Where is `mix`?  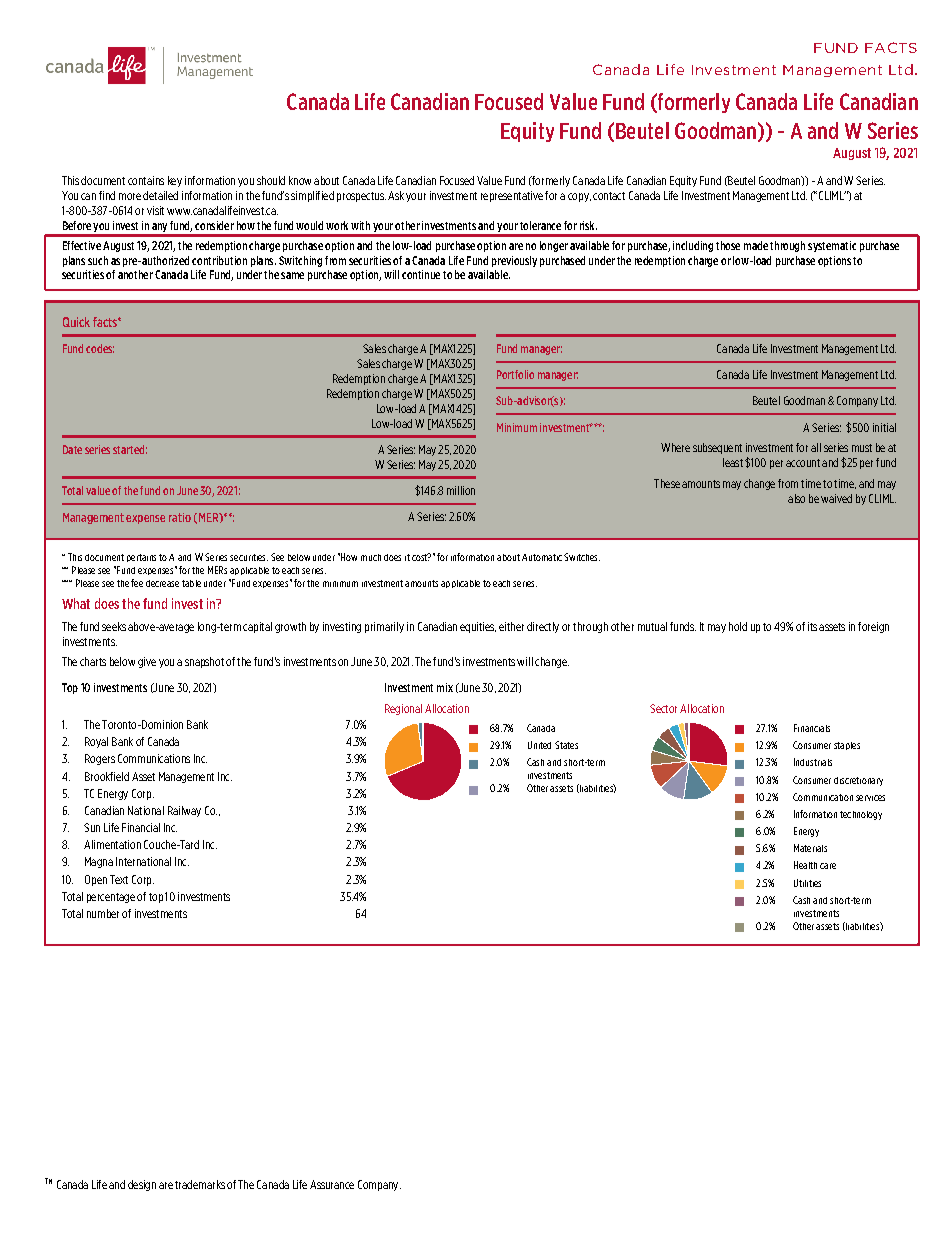
mix is located at coordinates (445, 687).
